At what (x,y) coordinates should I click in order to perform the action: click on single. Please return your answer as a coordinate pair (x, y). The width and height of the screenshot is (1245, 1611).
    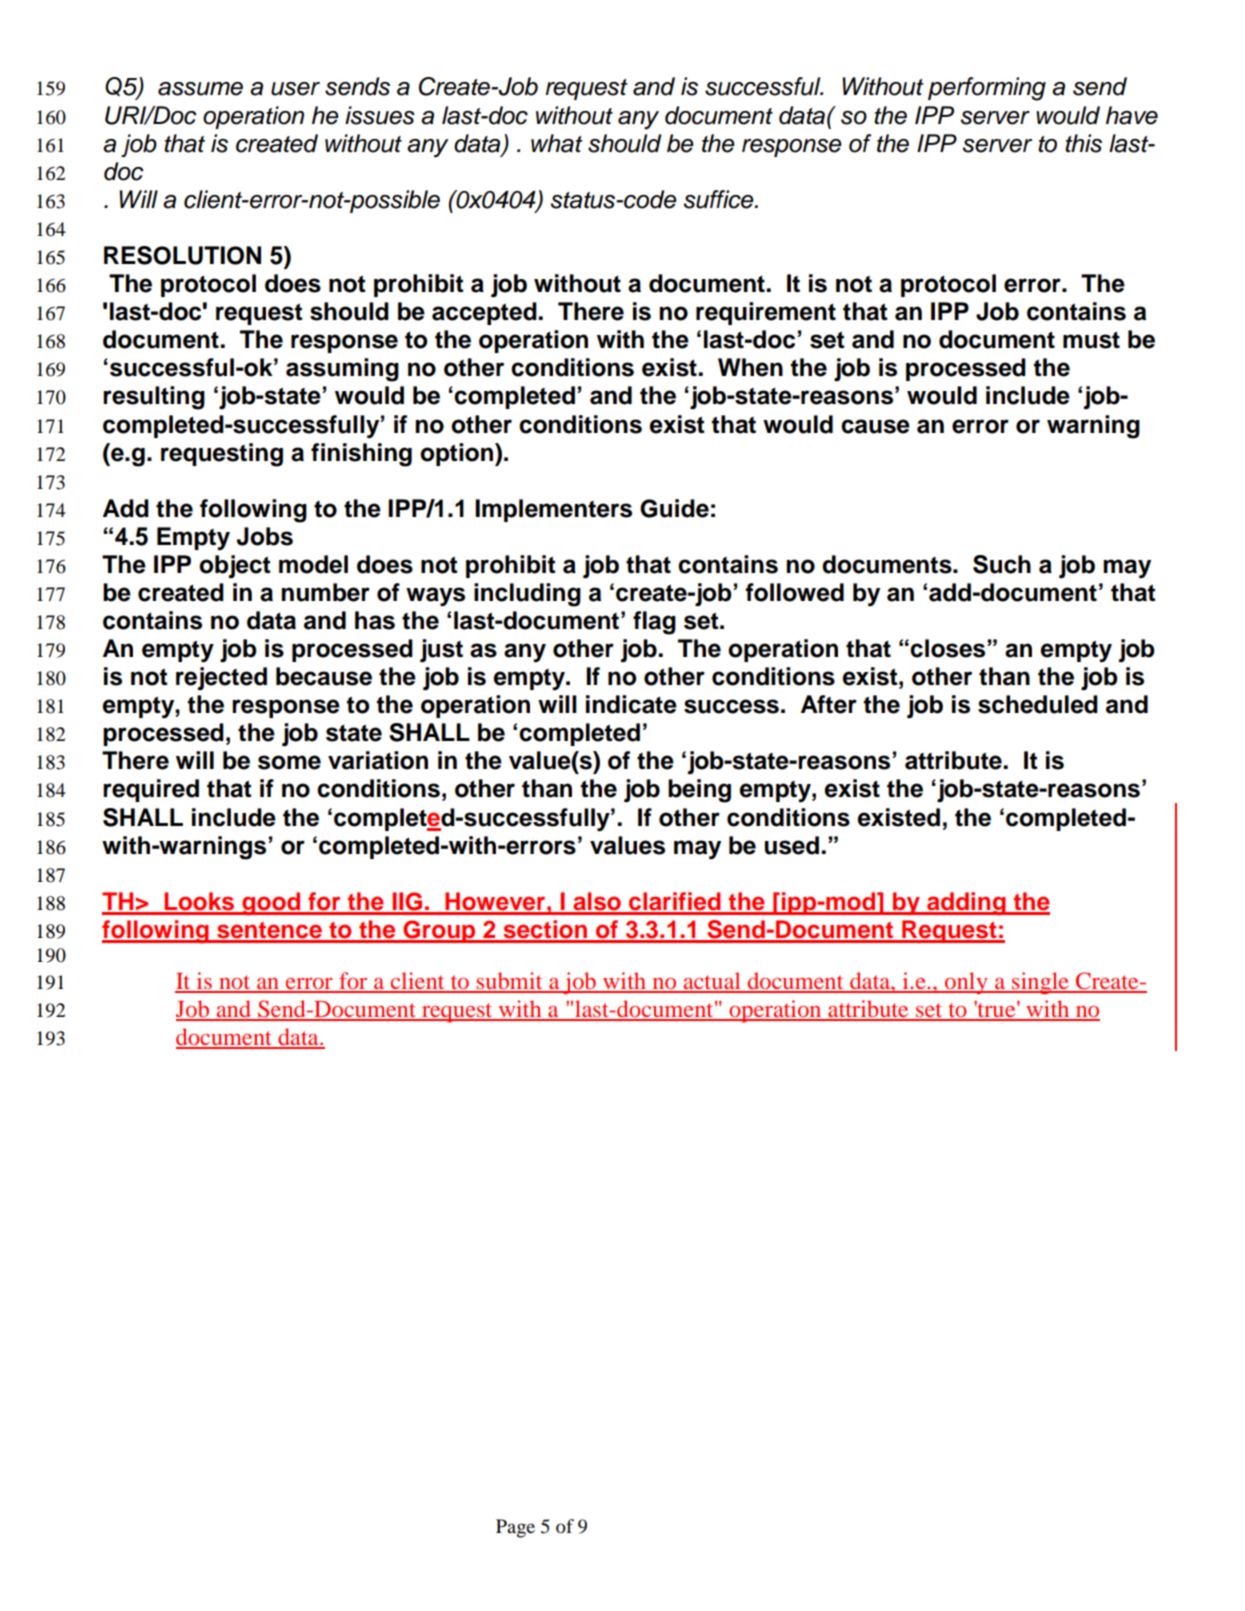
    Looking at the image, I should click on (1040, 983).
